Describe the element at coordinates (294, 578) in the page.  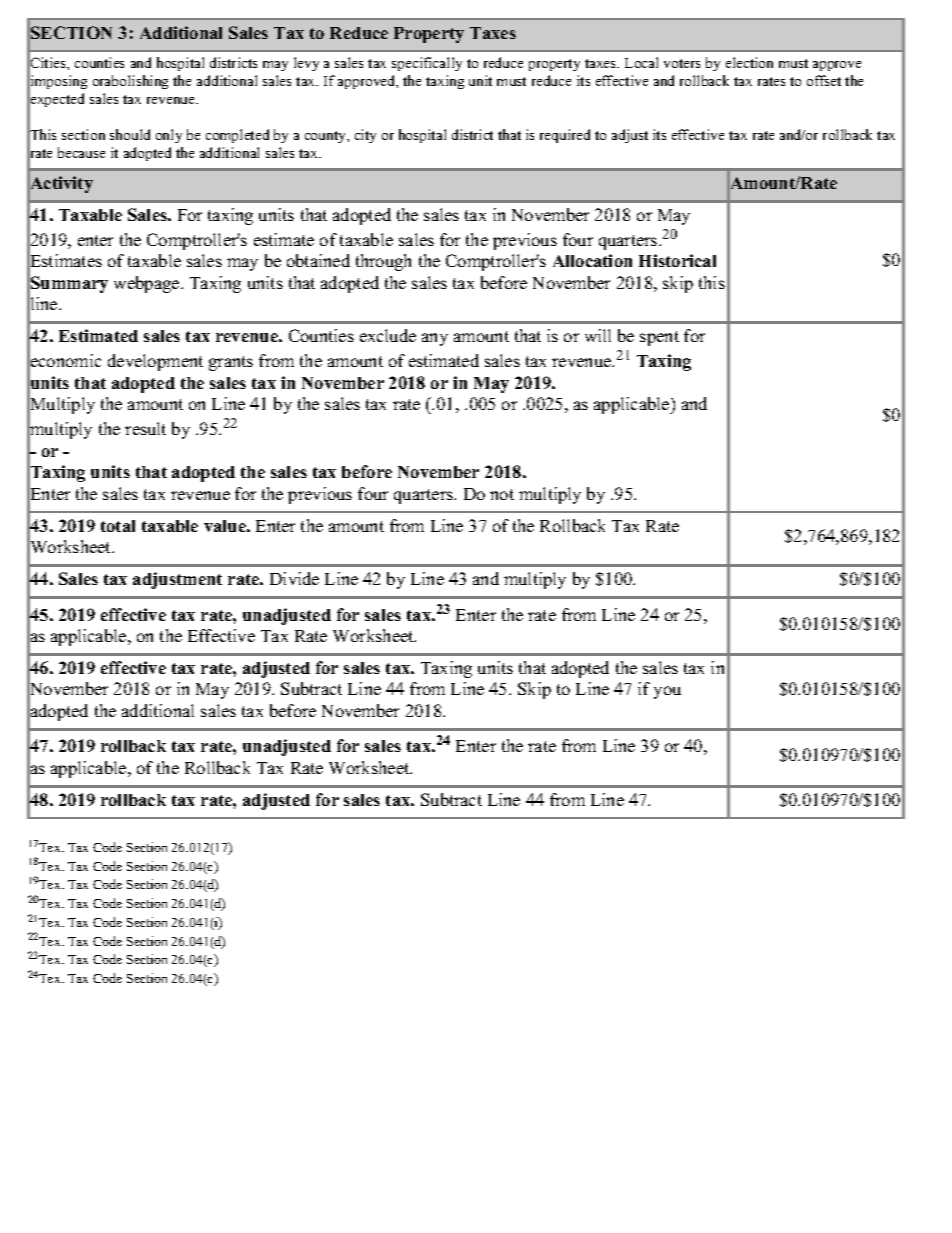
I see `Divide` at that location.
